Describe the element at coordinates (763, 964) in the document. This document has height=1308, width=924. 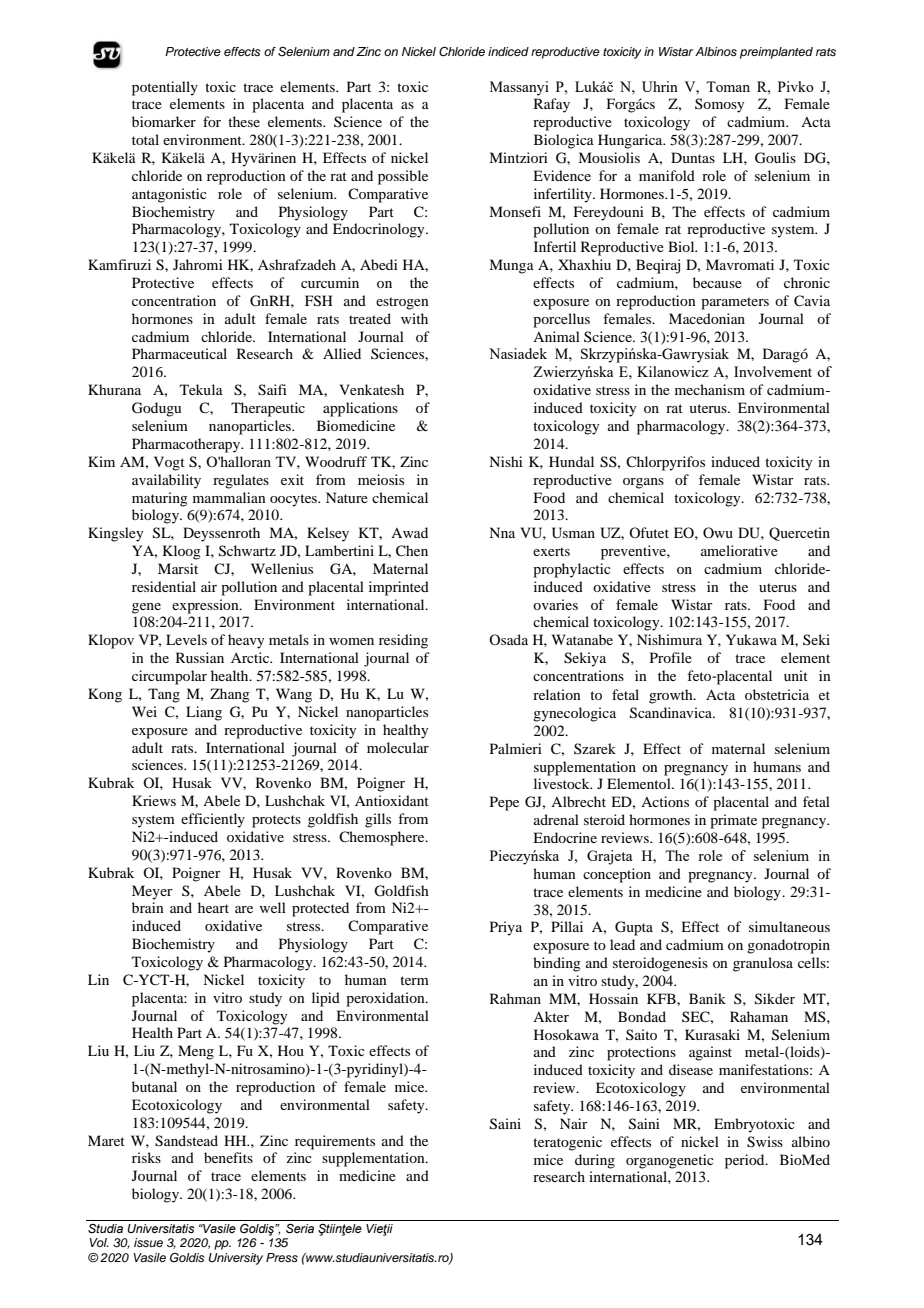
I see `granulosa` at that location.
